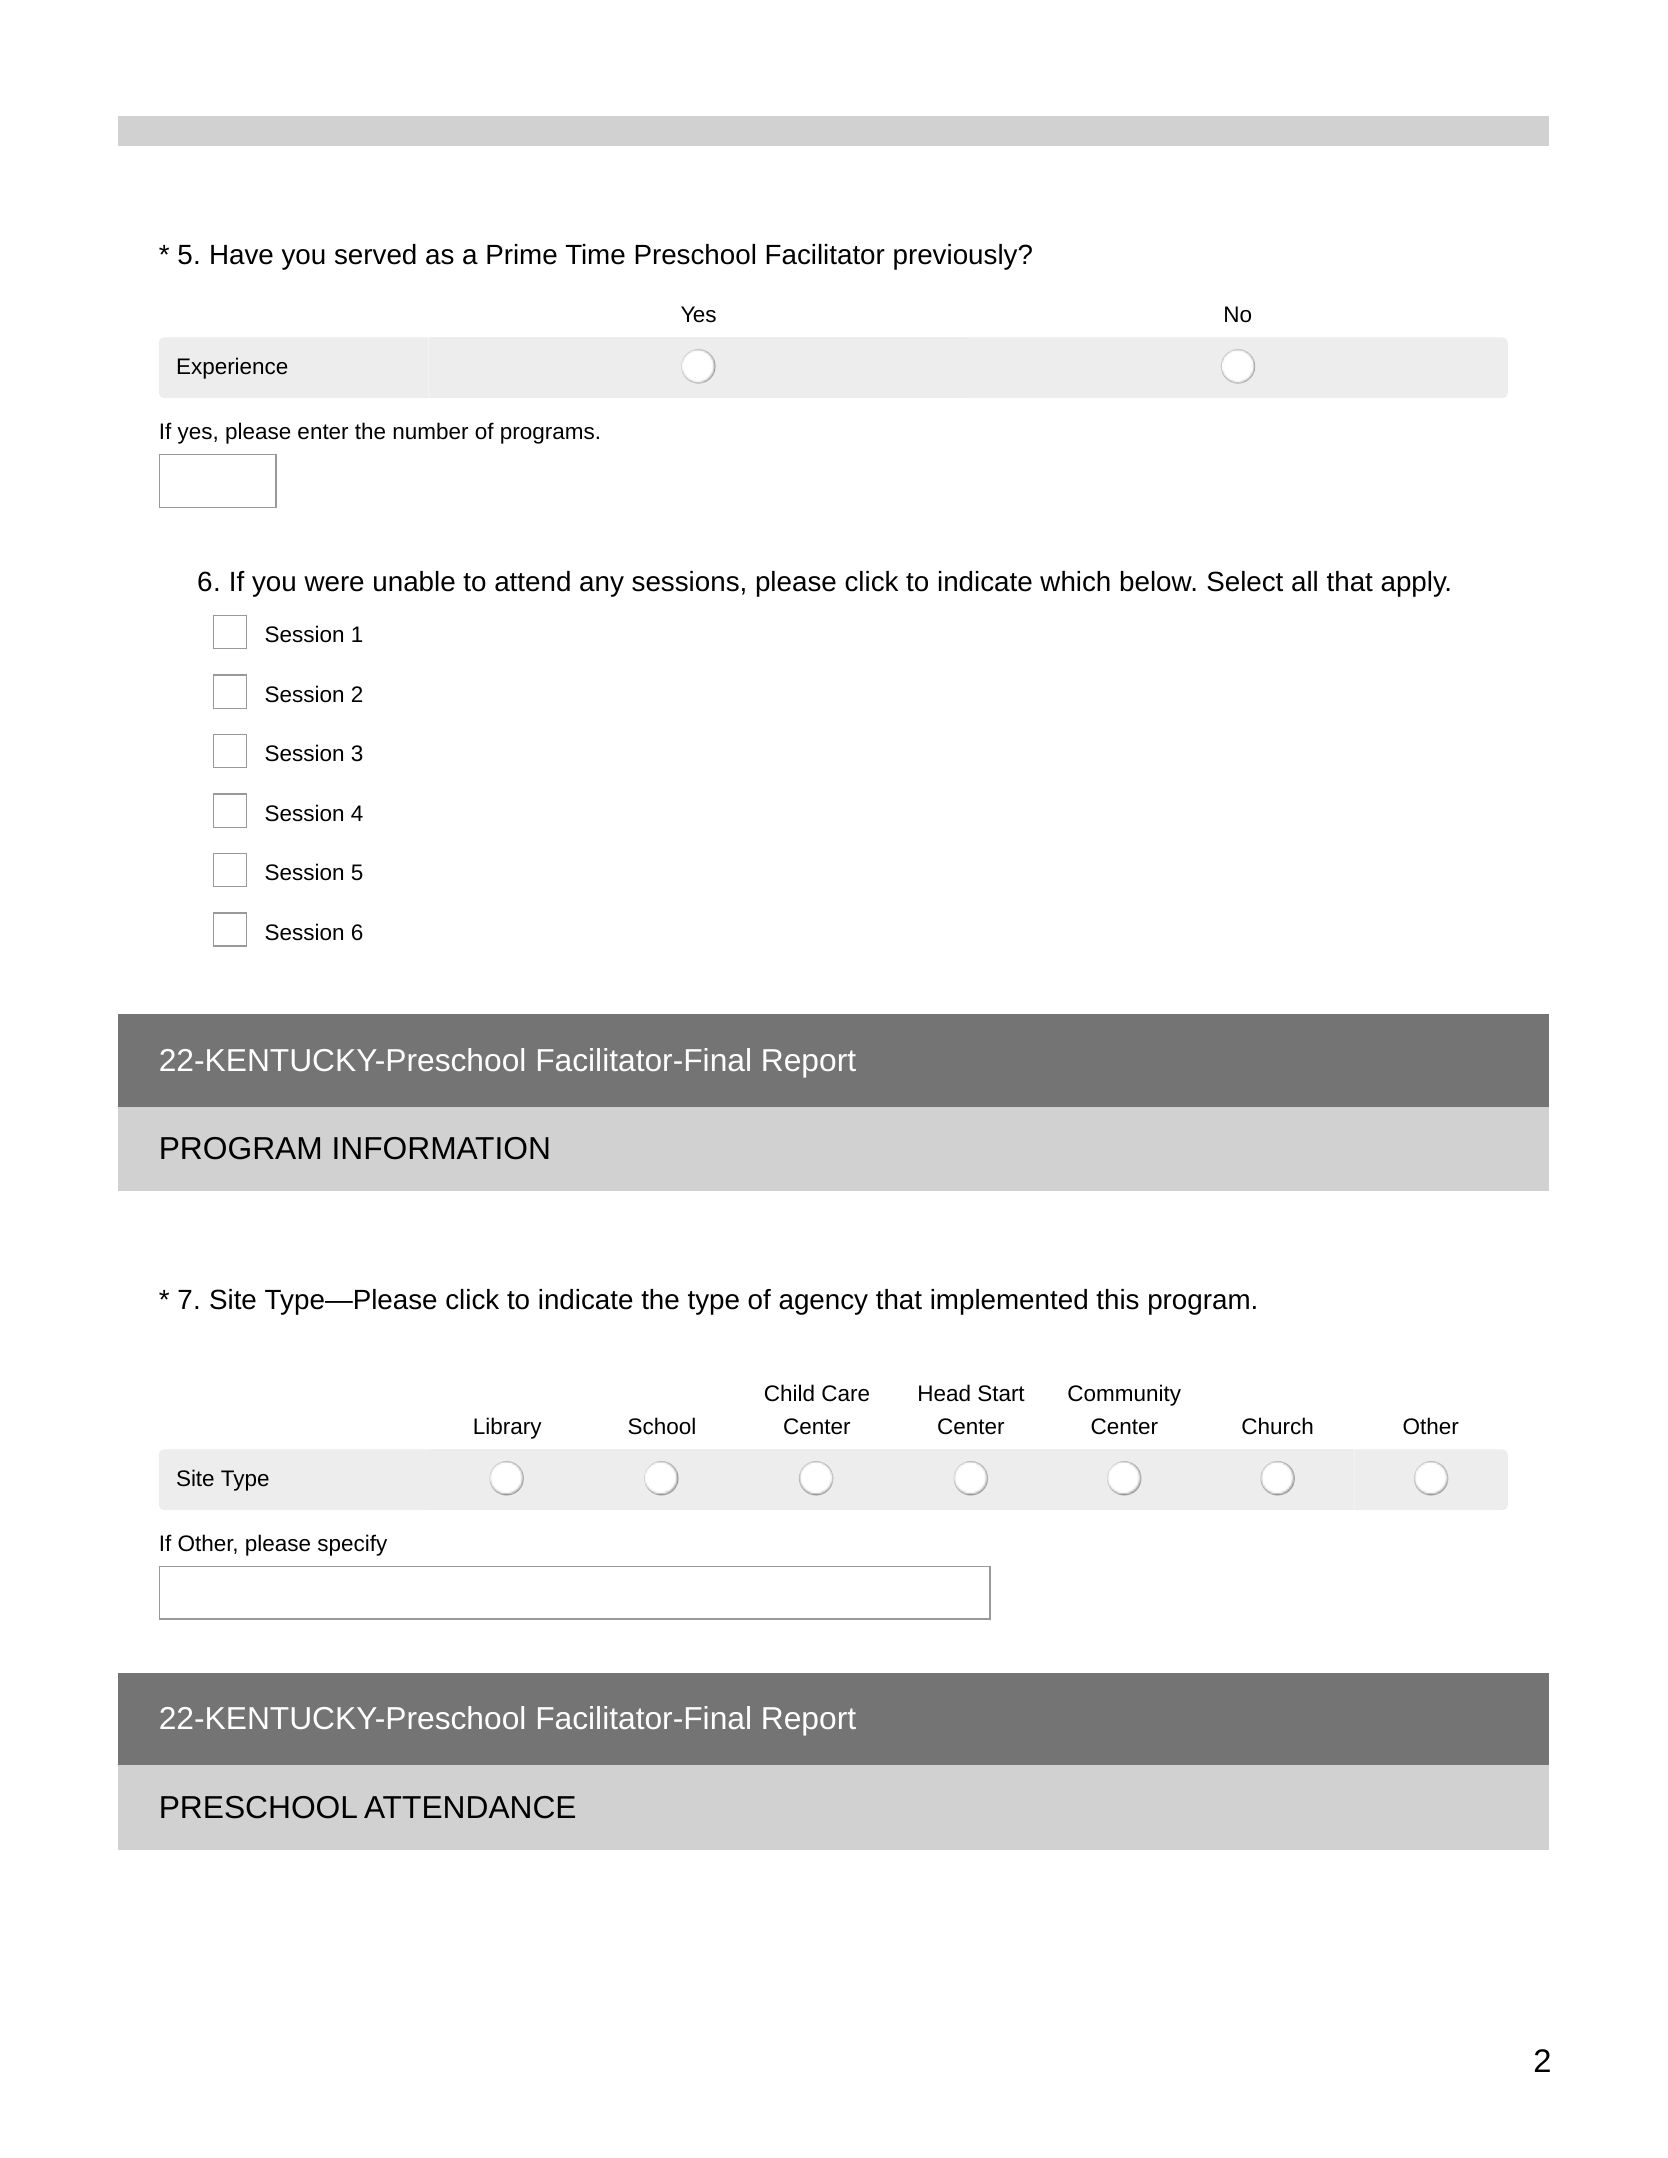 This screenshot has width=1668, height=2158. Describe the element at coordinates (845, 1393) in the screenshot. I see `Care` at that location.
